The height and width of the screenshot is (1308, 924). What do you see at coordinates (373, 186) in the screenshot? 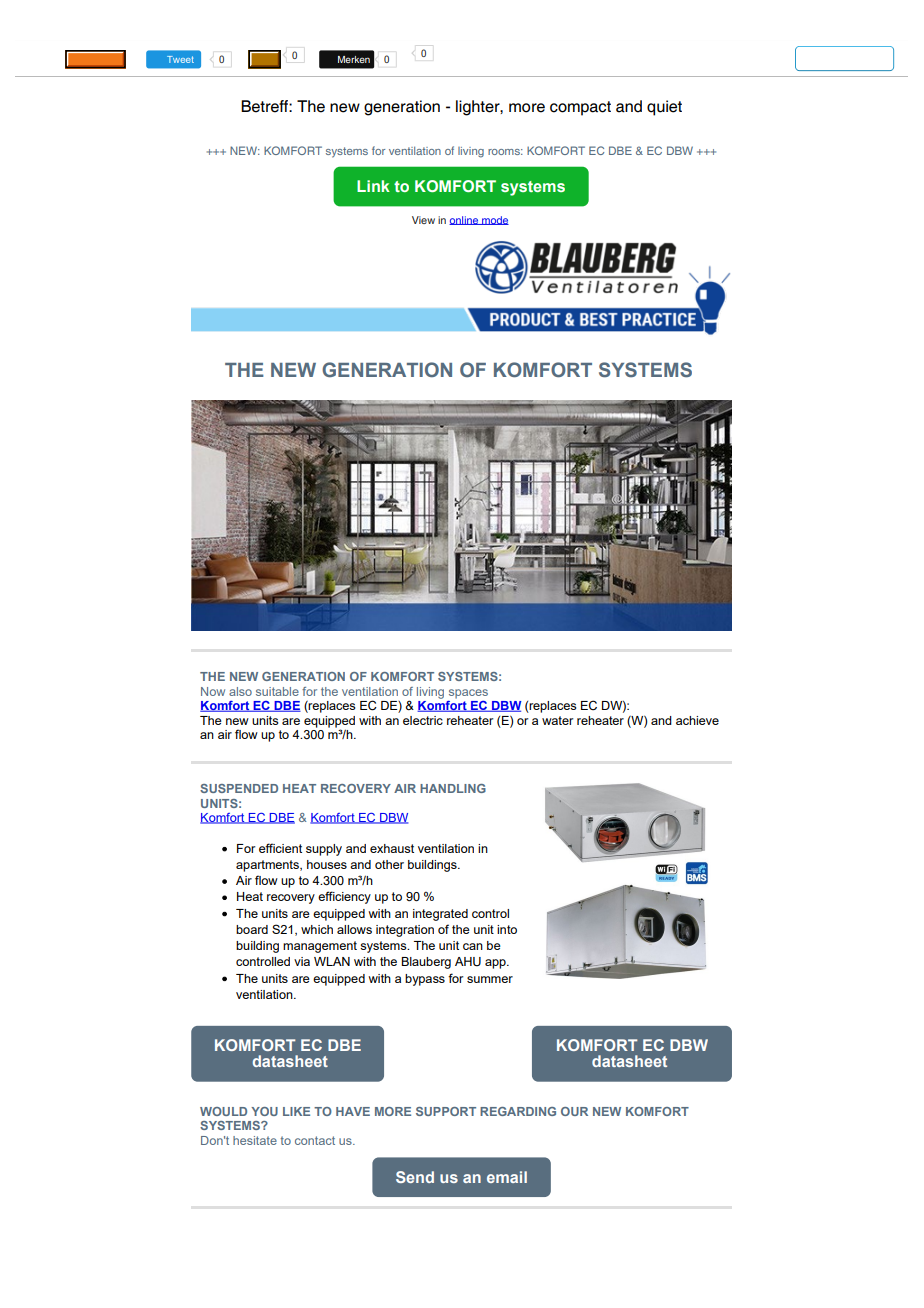
I see `Link` at bounding box center [373, 186].
